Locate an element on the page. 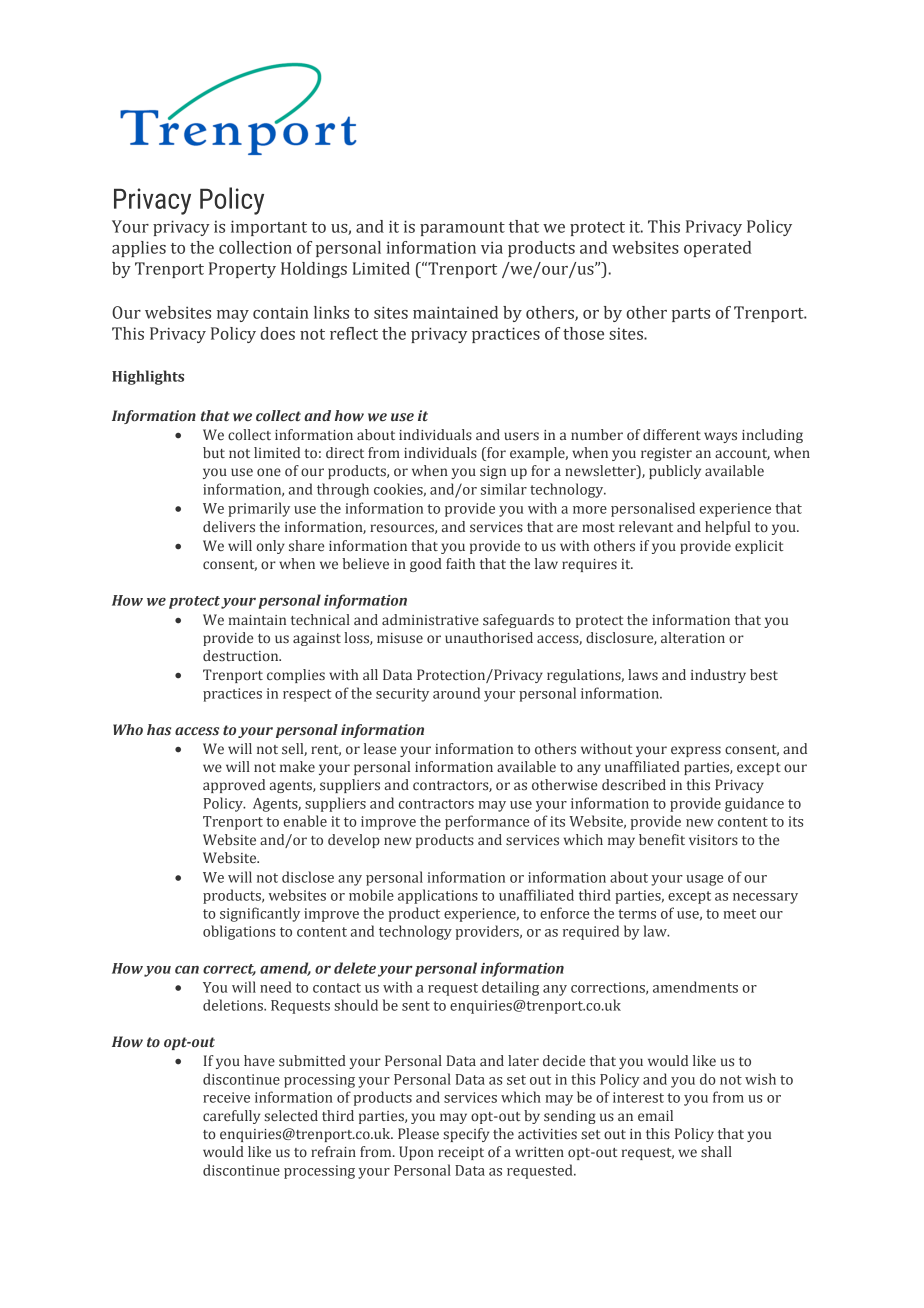  specify is located at coordinates (466, 1135).
